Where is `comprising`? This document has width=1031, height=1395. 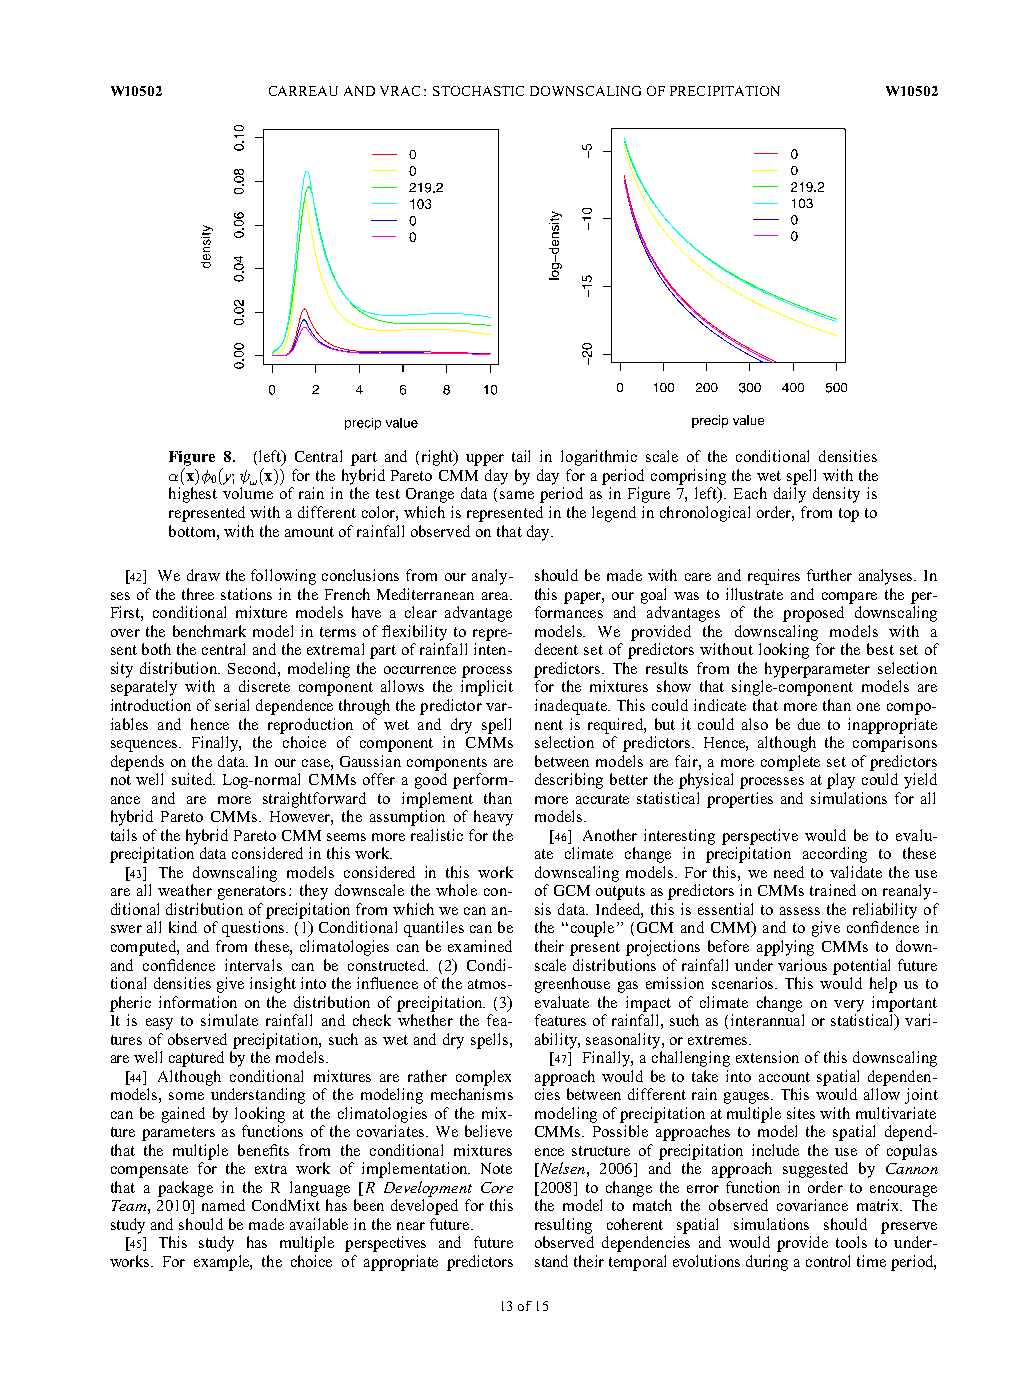 comprising is located at coordinates (688, 477).
